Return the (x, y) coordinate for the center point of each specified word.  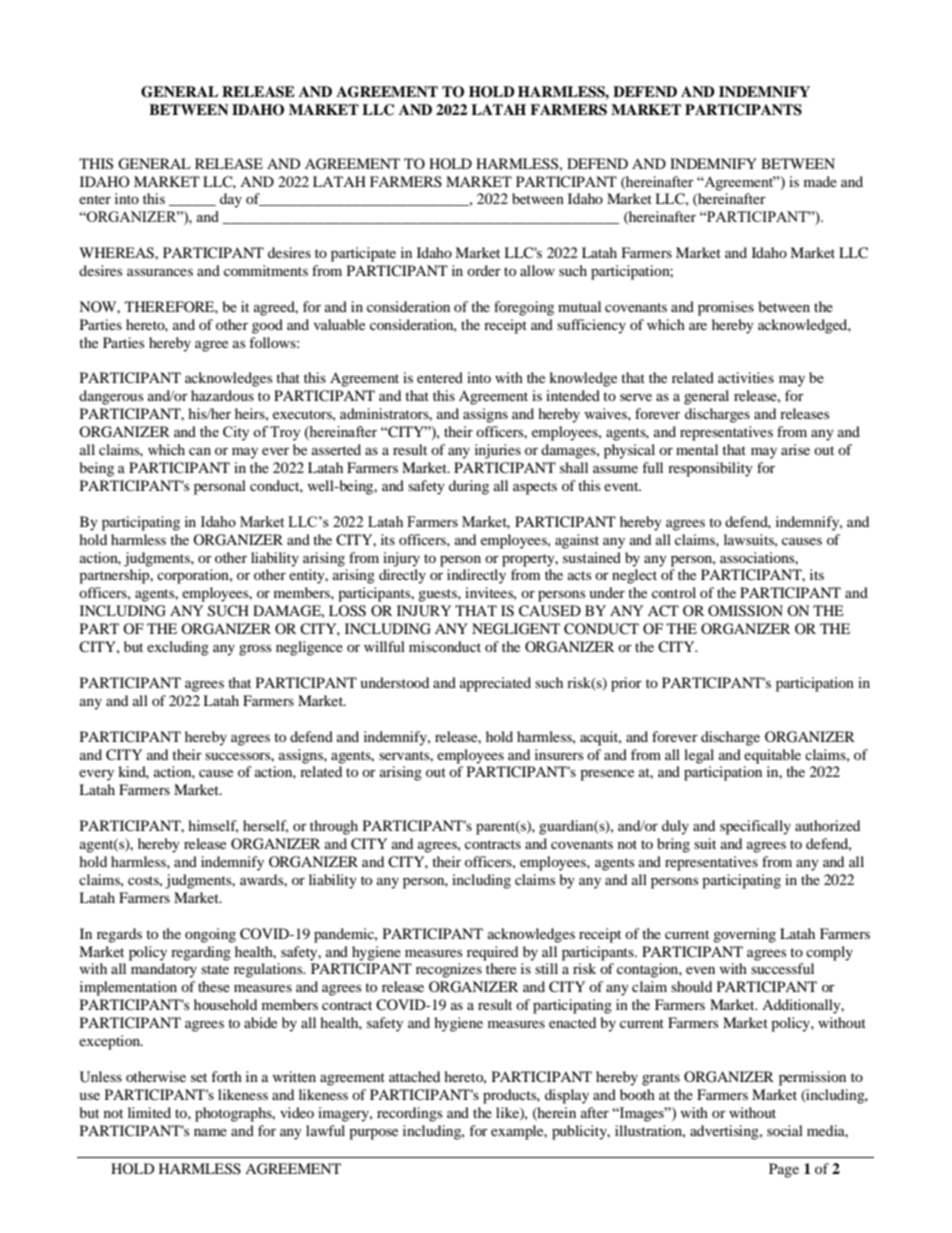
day (231, 200)
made (820, 181)
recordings (409, 1114)
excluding (178, 648)
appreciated (495, 684)
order (484, 270)
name (210, 1132)
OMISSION (745, 611)
